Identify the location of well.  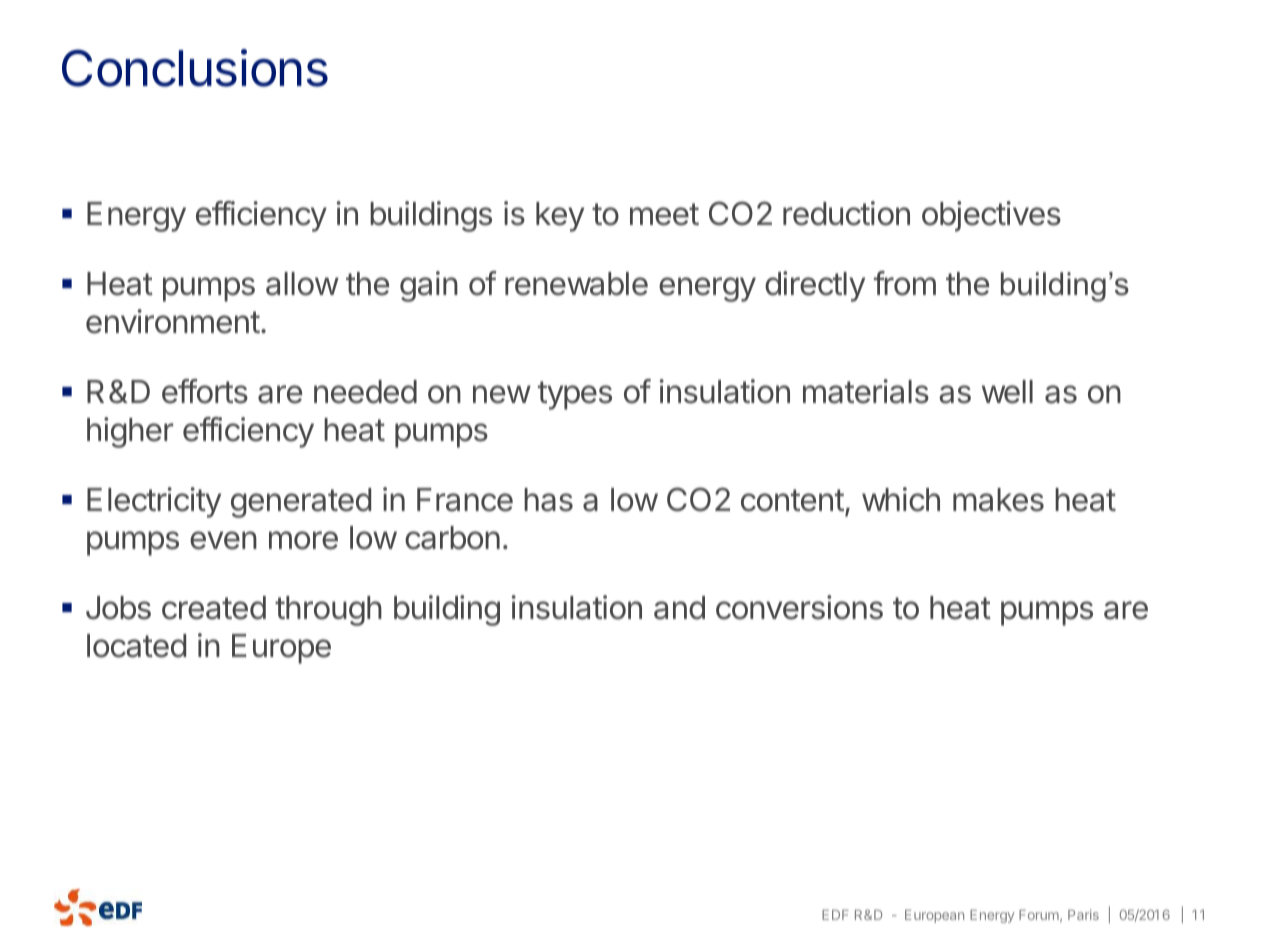
(1007, 392).
